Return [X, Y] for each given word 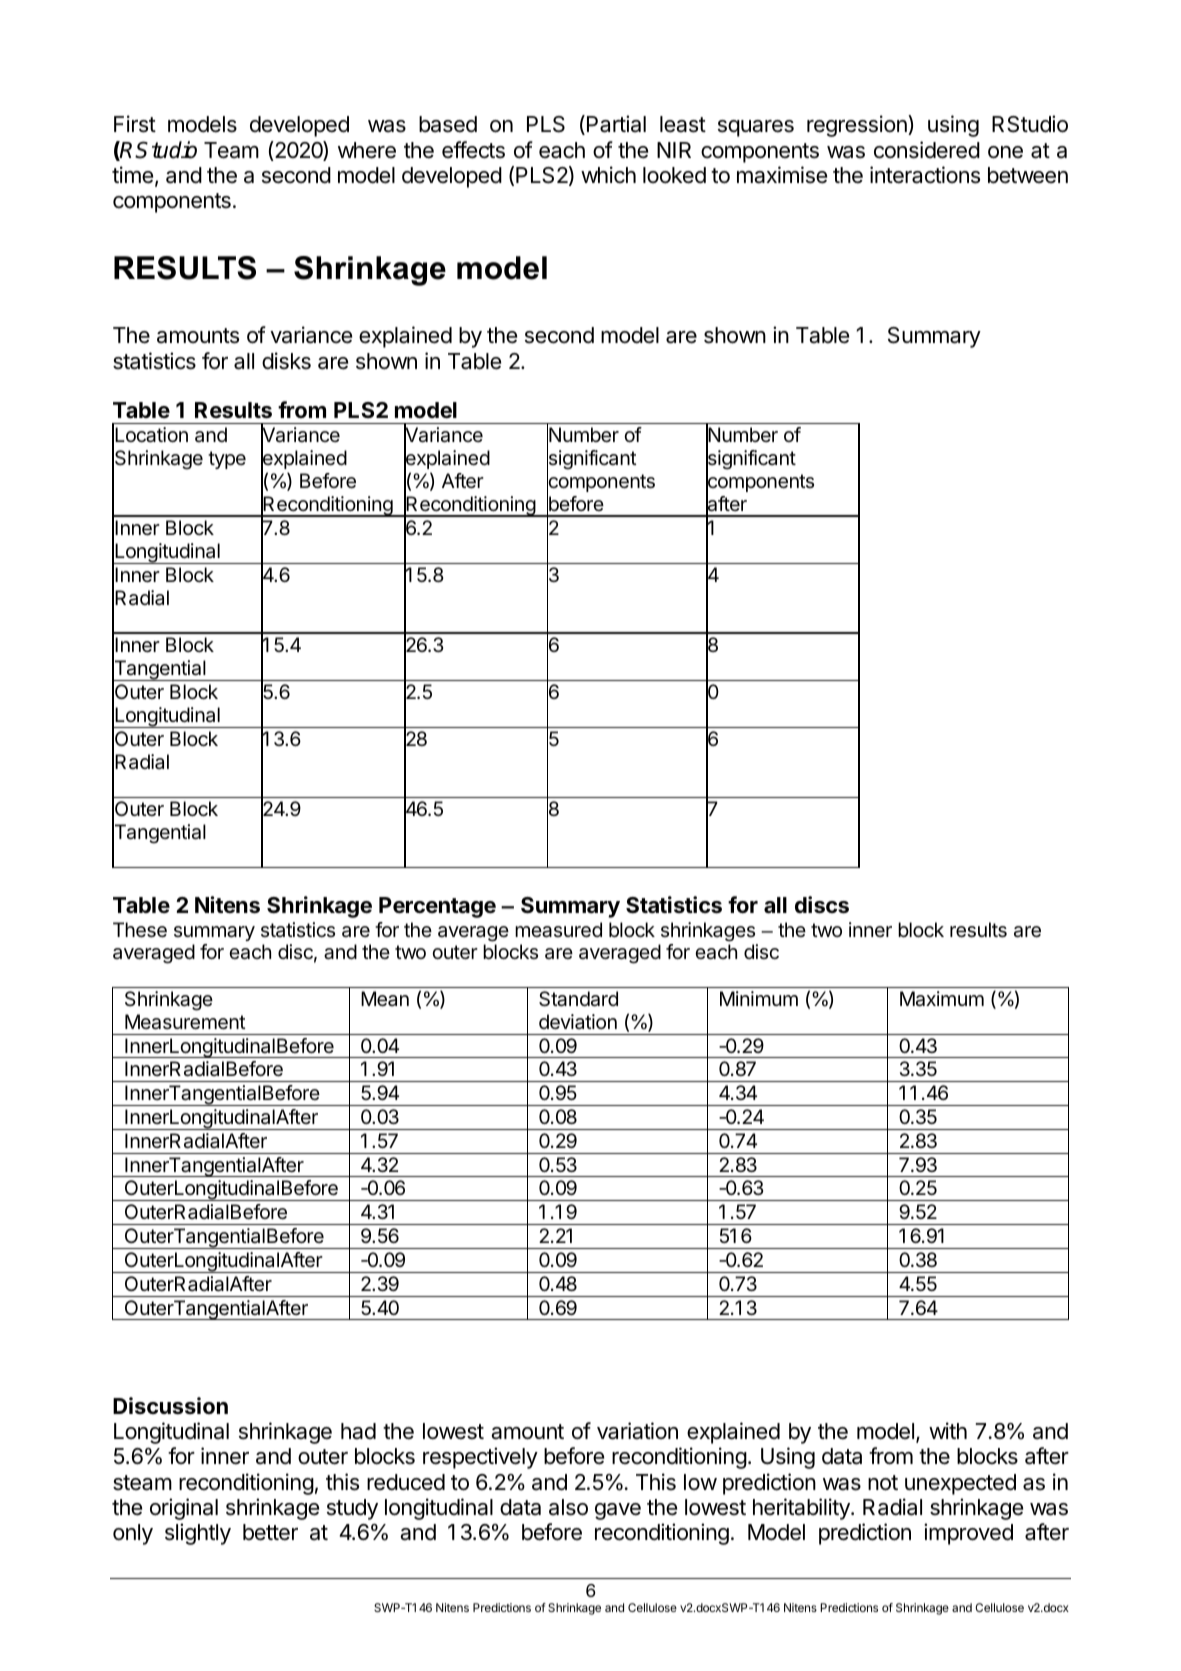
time [132, 175]
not [883, 1483]
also [568, 1507]
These [140, 930]
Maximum [942, 999]
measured [558, 930]
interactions [925, 175]
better [270, 1532]
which [608, 175]
